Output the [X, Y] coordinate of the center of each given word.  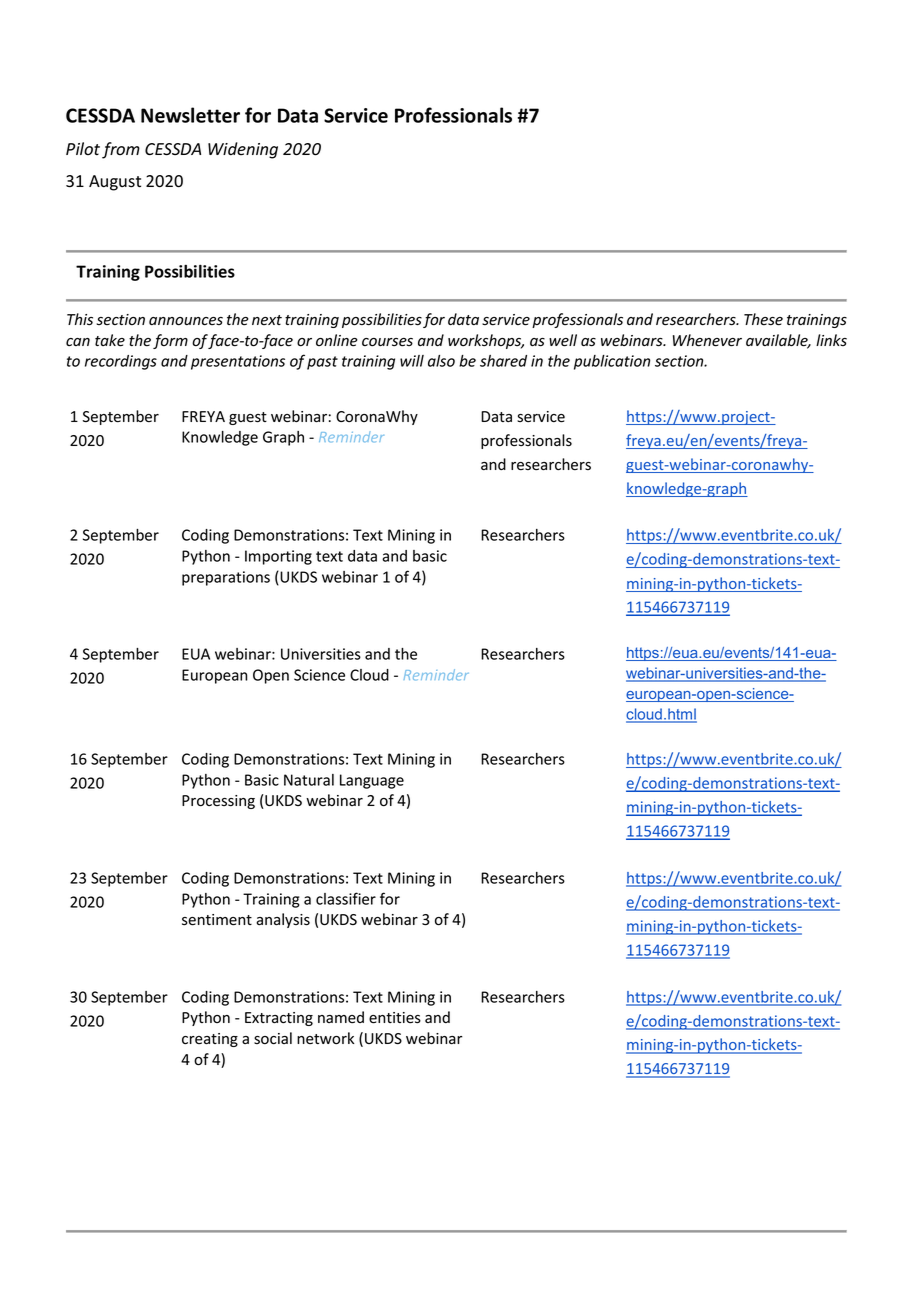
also [441, 361]
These [763, 319]
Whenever [707, 340]
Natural [309, 780]
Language [372, 781]
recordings [121, 362]
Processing [218, 802]
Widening [243, 150]
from [121, 150]
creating [210, 1040]
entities [395, 1018]
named [341, 1017]
